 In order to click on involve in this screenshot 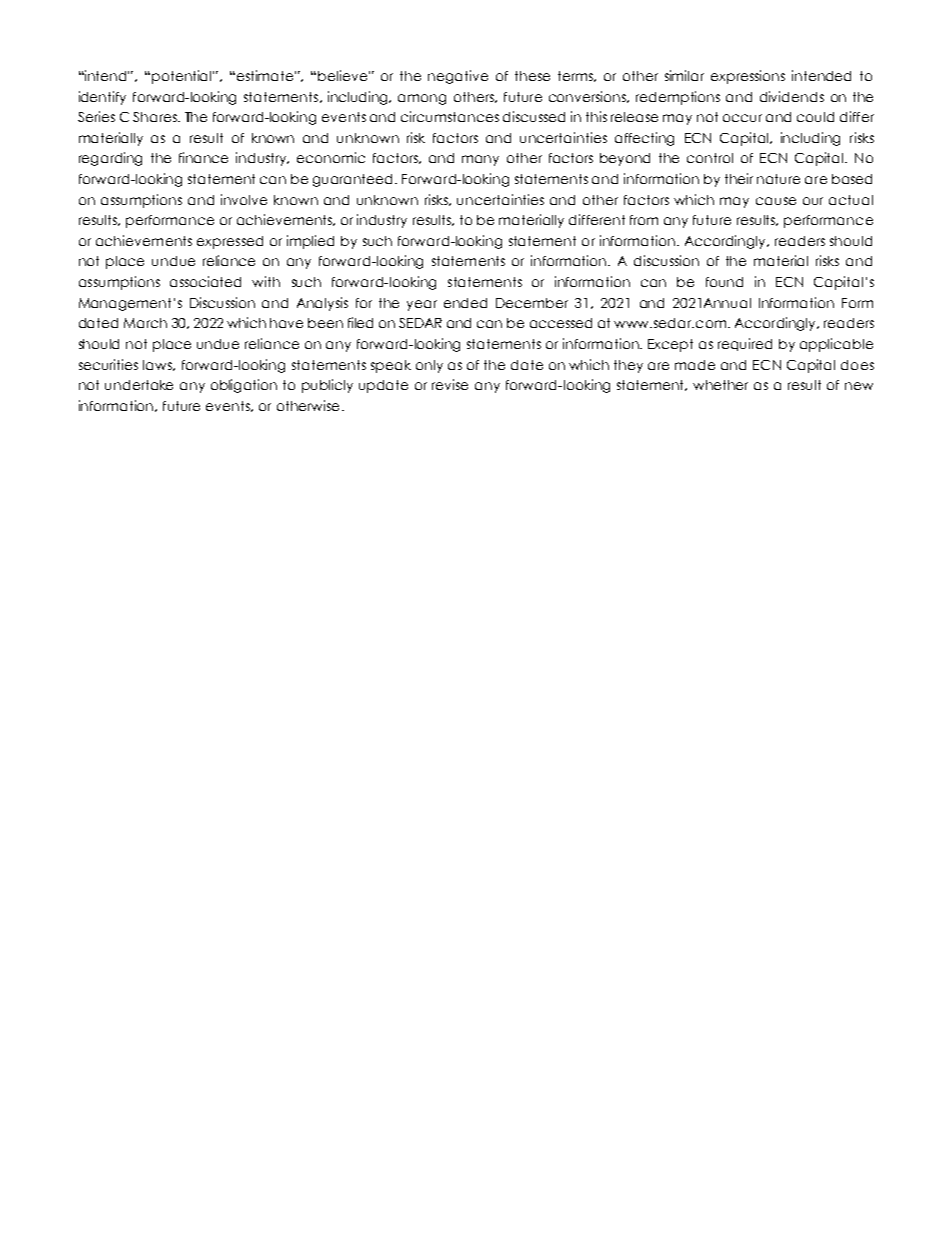, I will do `click(244, 199)`.
